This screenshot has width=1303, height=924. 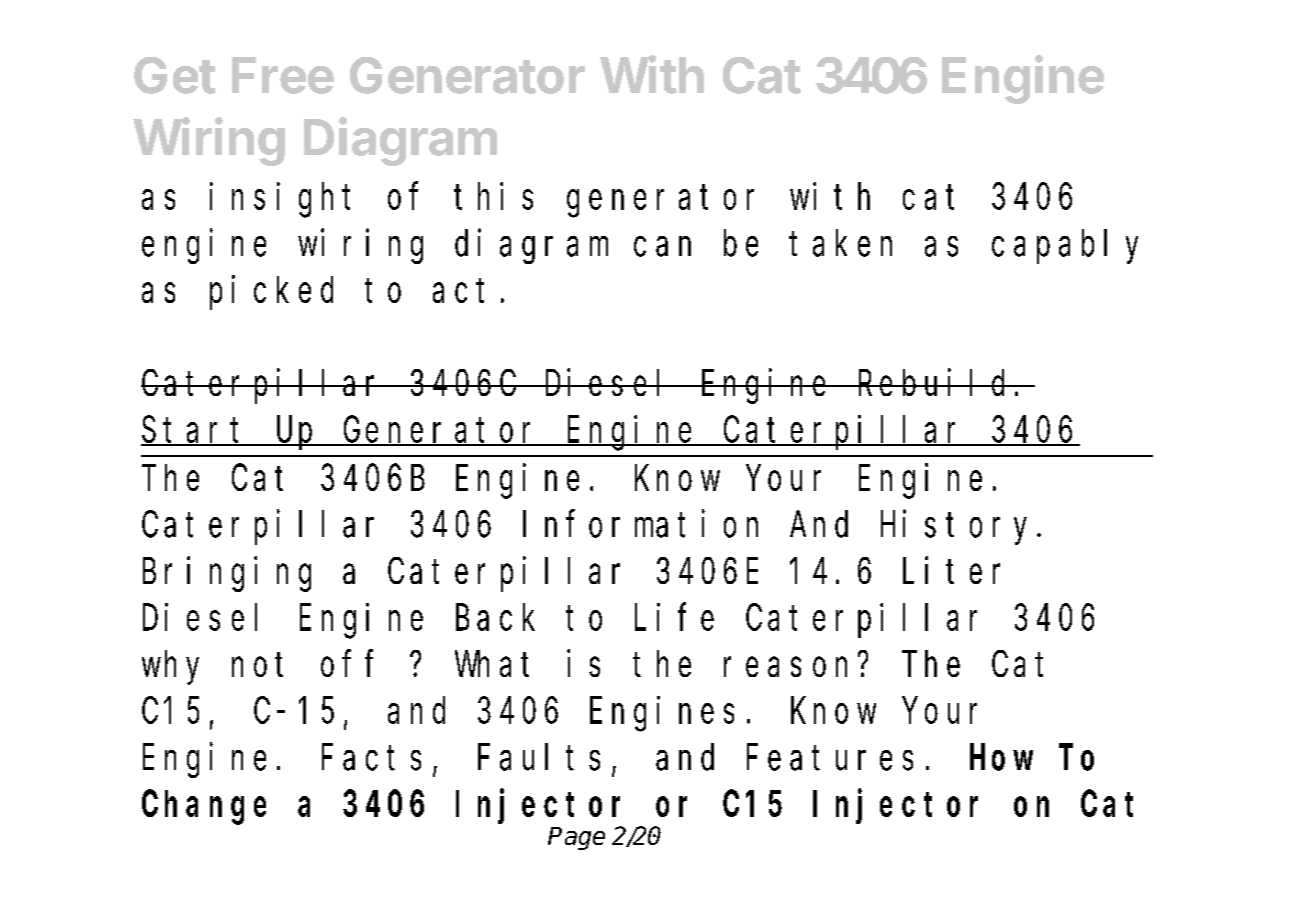 What do you see at coordinates (227, 574) in the screenshot?
I see `Bringing` at bounding box center [227, 574].
